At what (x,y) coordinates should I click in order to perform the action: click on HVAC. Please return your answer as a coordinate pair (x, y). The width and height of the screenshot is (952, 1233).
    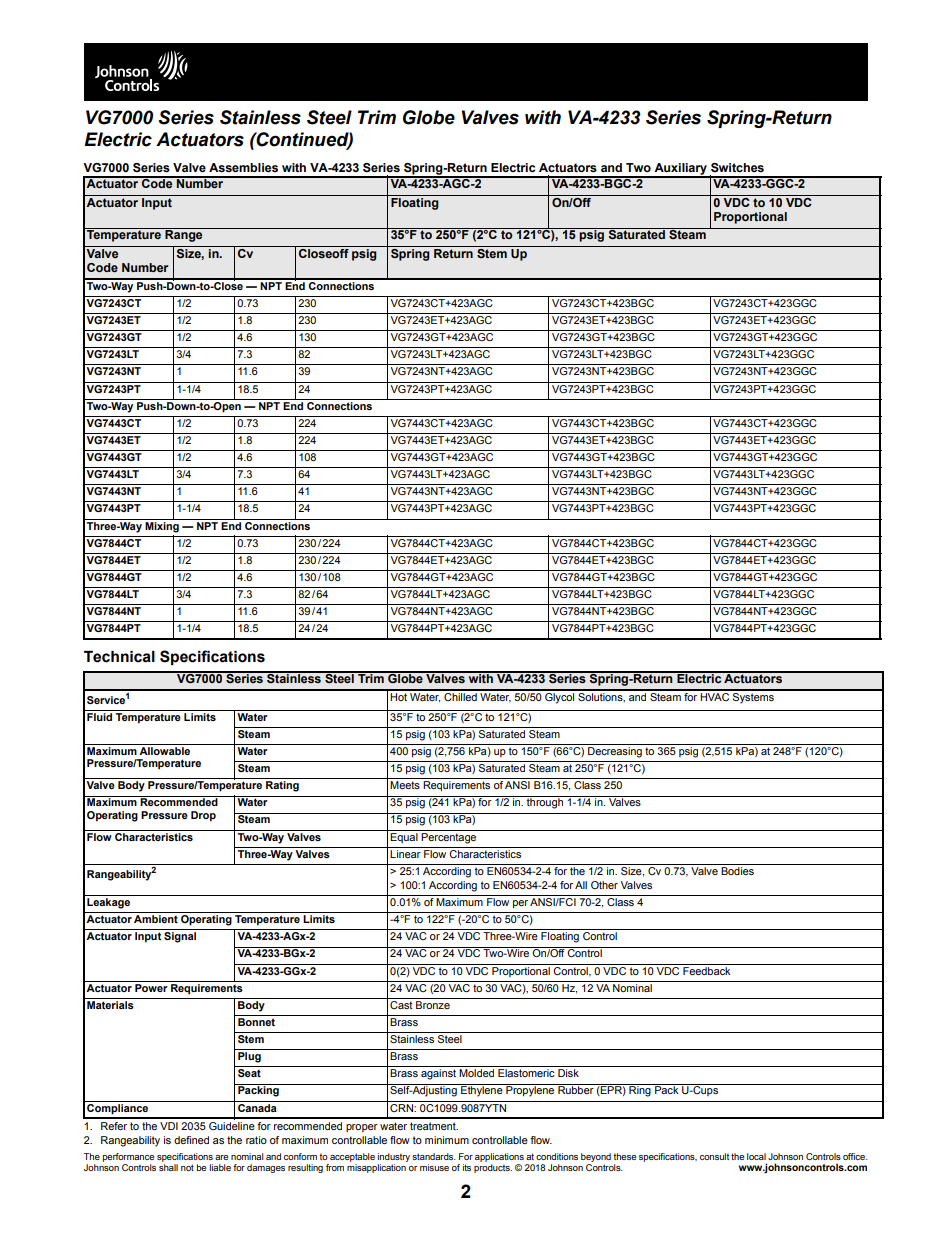
    Looking at the image, I should click on (715, 695).
